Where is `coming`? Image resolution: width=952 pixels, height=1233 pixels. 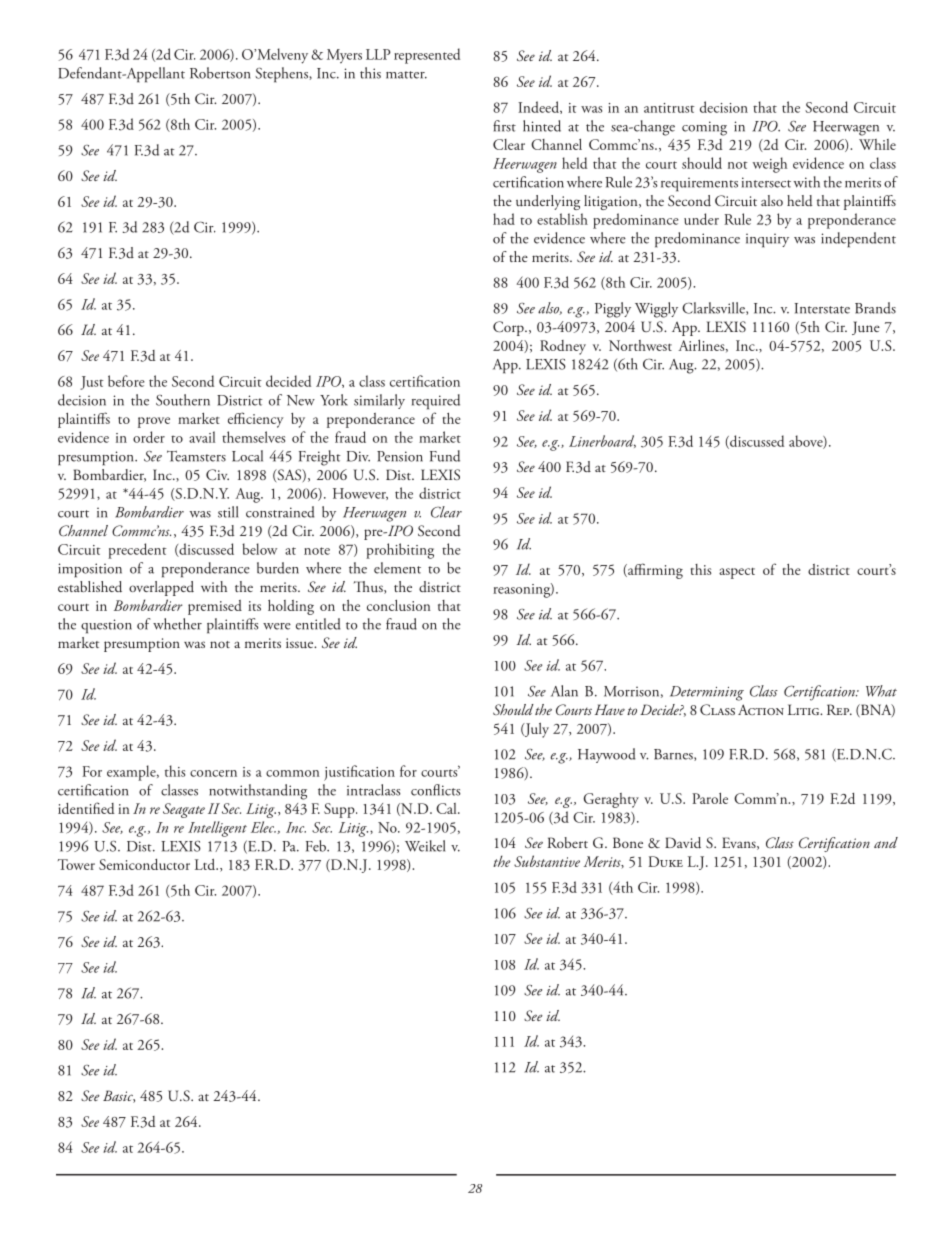
coming is located at coordinates (704, 128).
